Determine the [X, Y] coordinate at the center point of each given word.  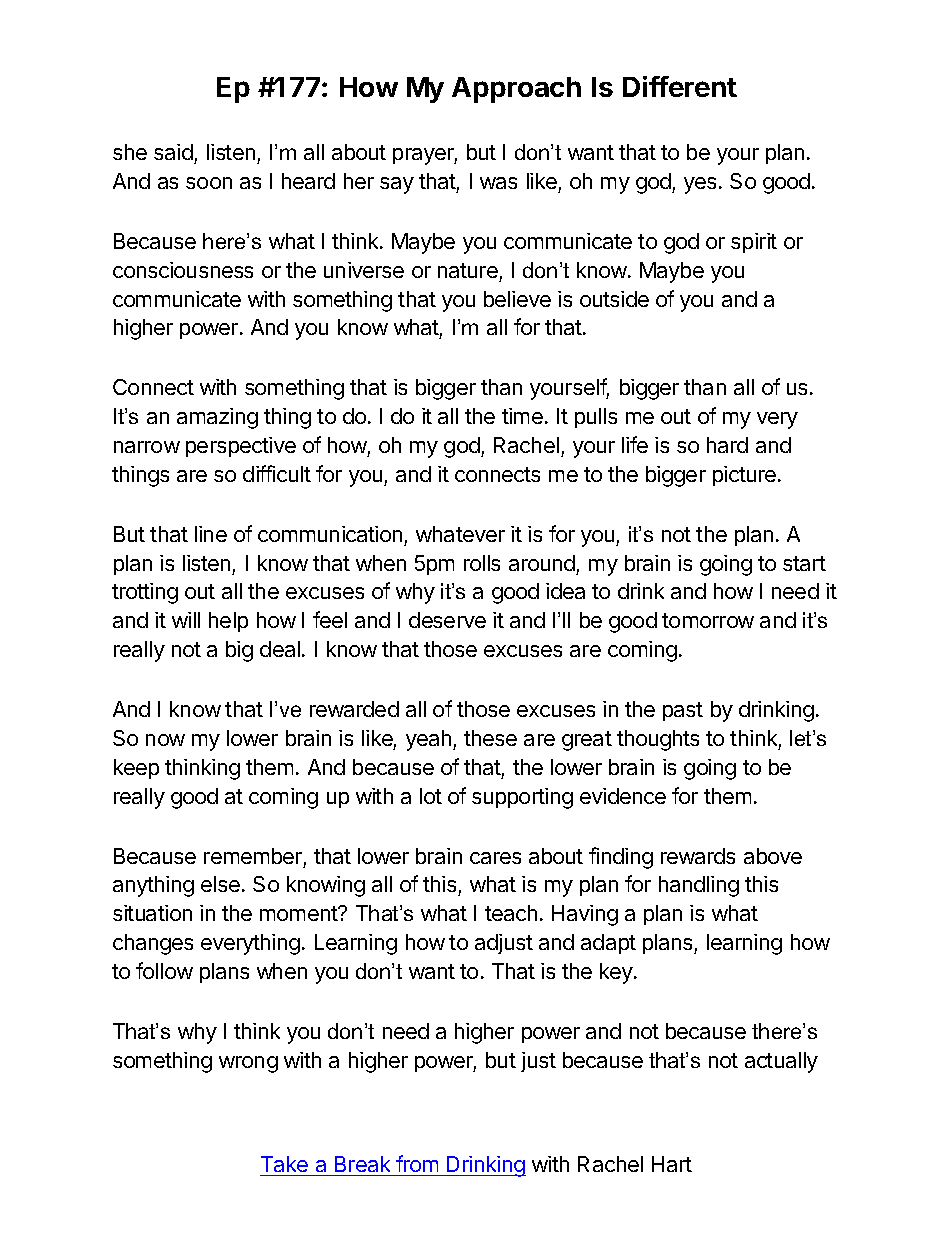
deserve [447, 620]
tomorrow [708, 620]
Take [284, 1164]
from [417, 1163]
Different [680, 86]
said [173, 152]
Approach [516, 90]
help [228, 622]
